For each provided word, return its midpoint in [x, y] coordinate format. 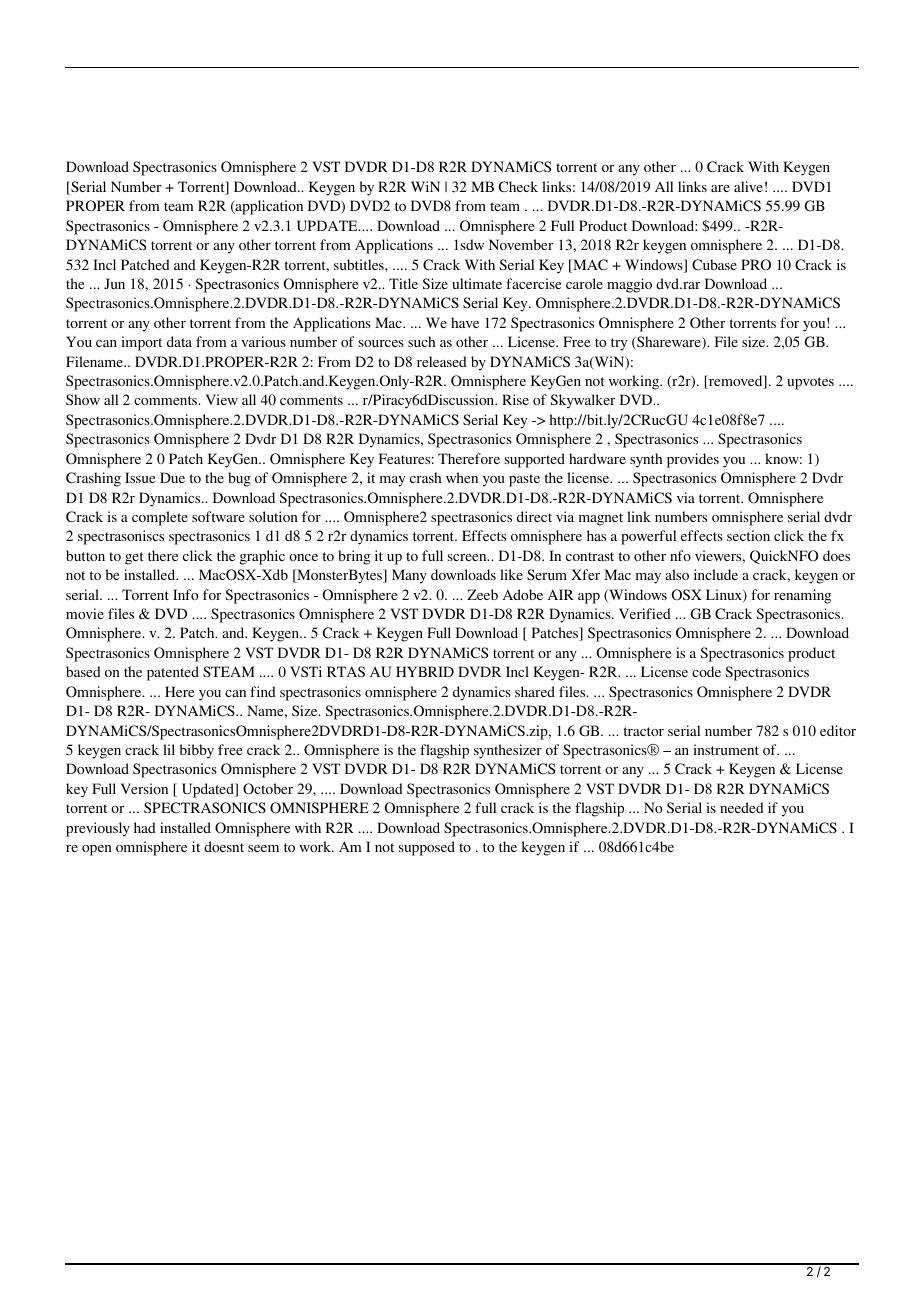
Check [518, 186]
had [145, 827]
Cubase [714, 265]
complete [160, 518]
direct [534, 516]
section [748, 535]
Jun [114, 283]
